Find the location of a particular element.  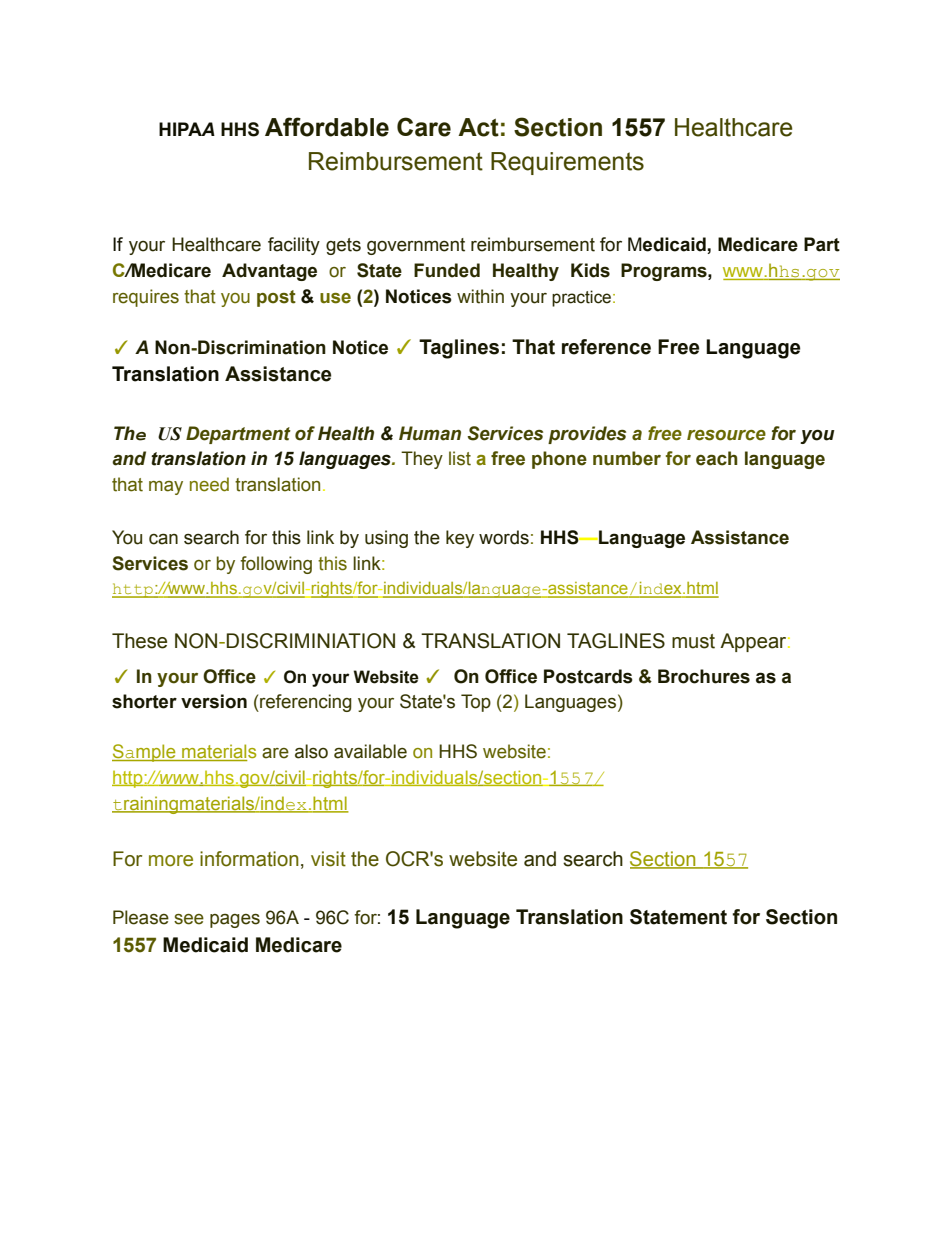

key is located at coordinates (460, 539).
